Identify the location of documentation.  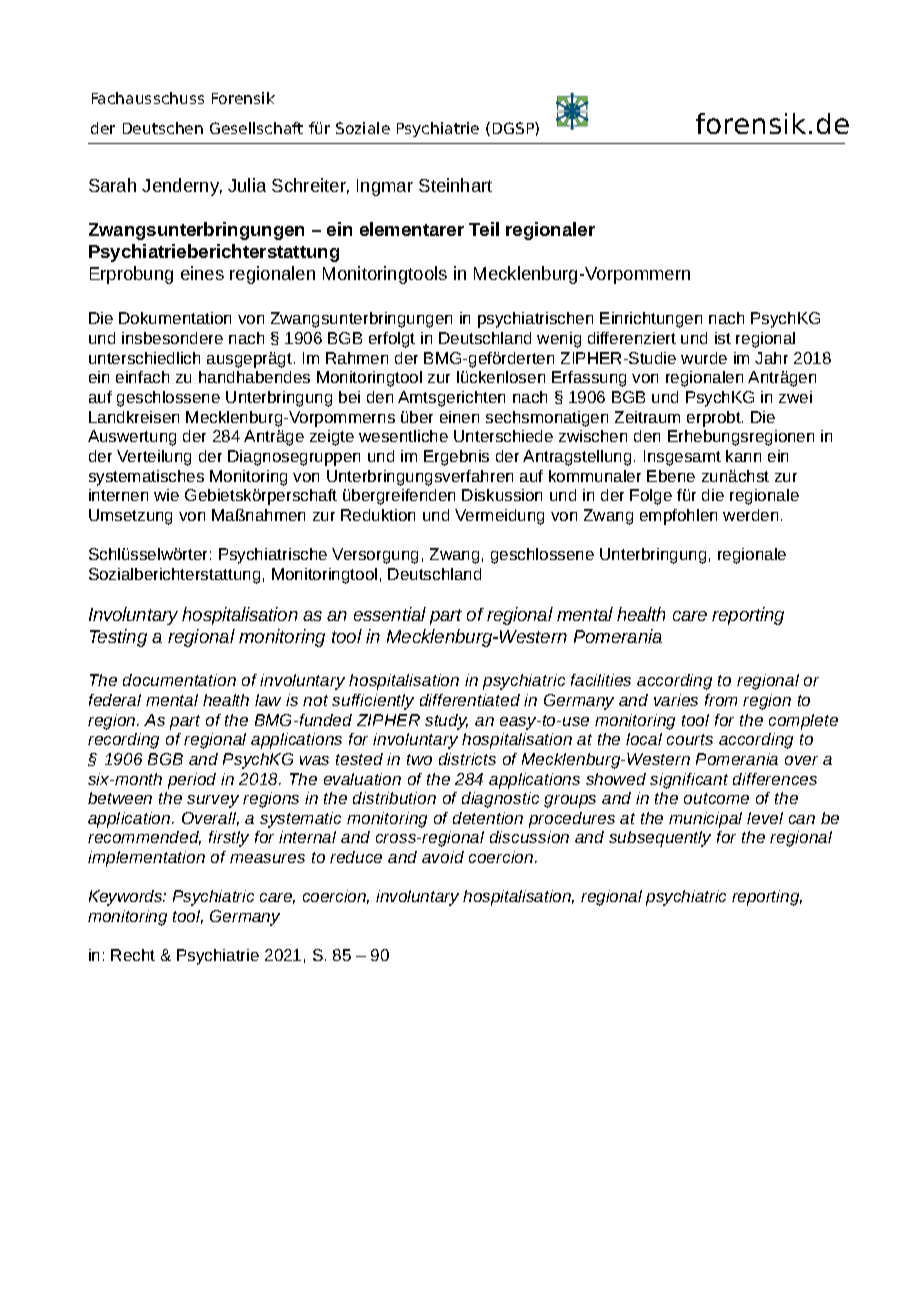
(179, 680).
